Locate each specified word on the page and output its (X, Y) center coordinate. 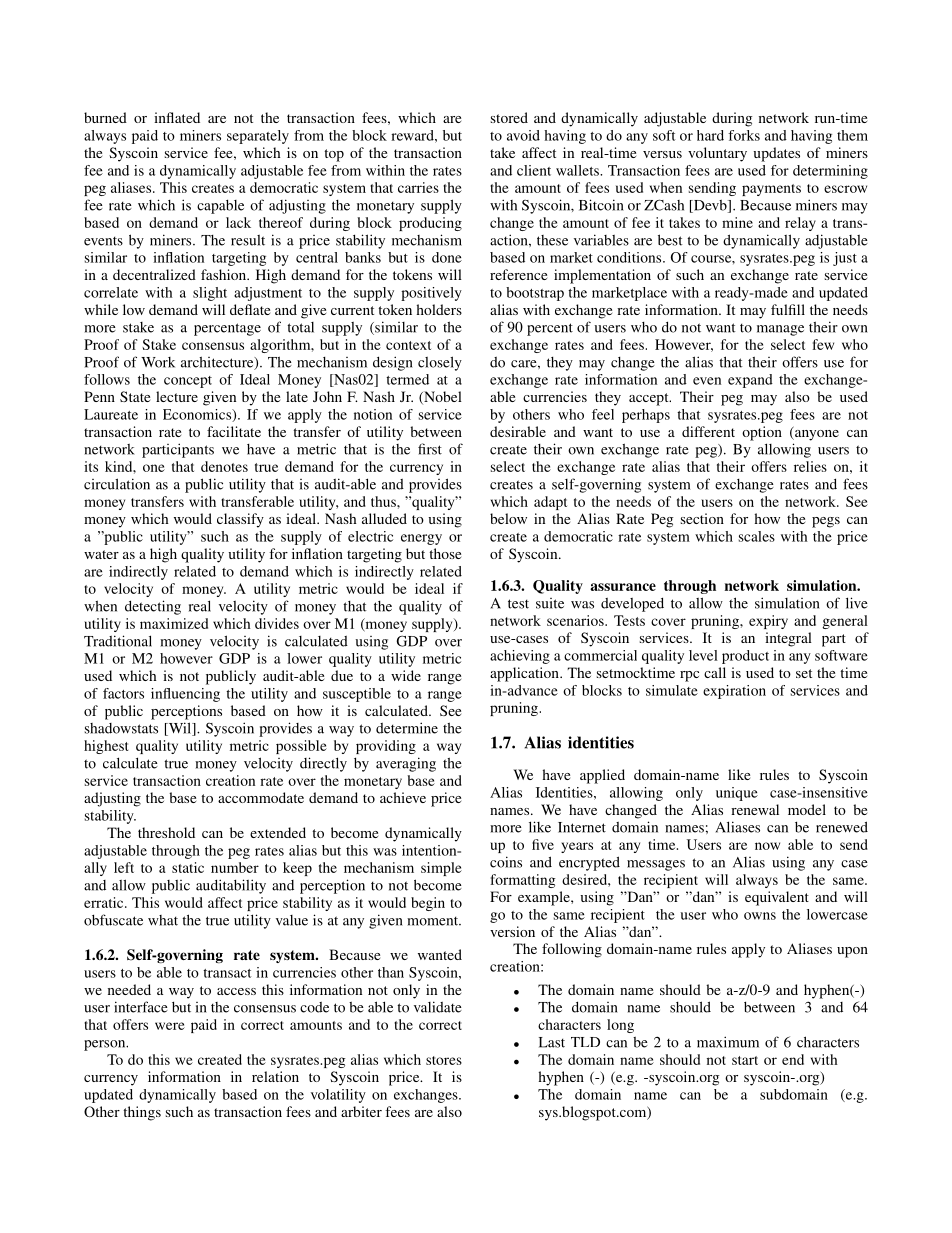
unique (737, 794)
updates (776, 154)
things (142, 1113)
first (430, 449)
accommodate (261, 797)
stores (444, 1060)
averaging (406, 764)
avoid (523, 135)
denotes (224, 466)
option (762, 433)
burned (105, 117)
